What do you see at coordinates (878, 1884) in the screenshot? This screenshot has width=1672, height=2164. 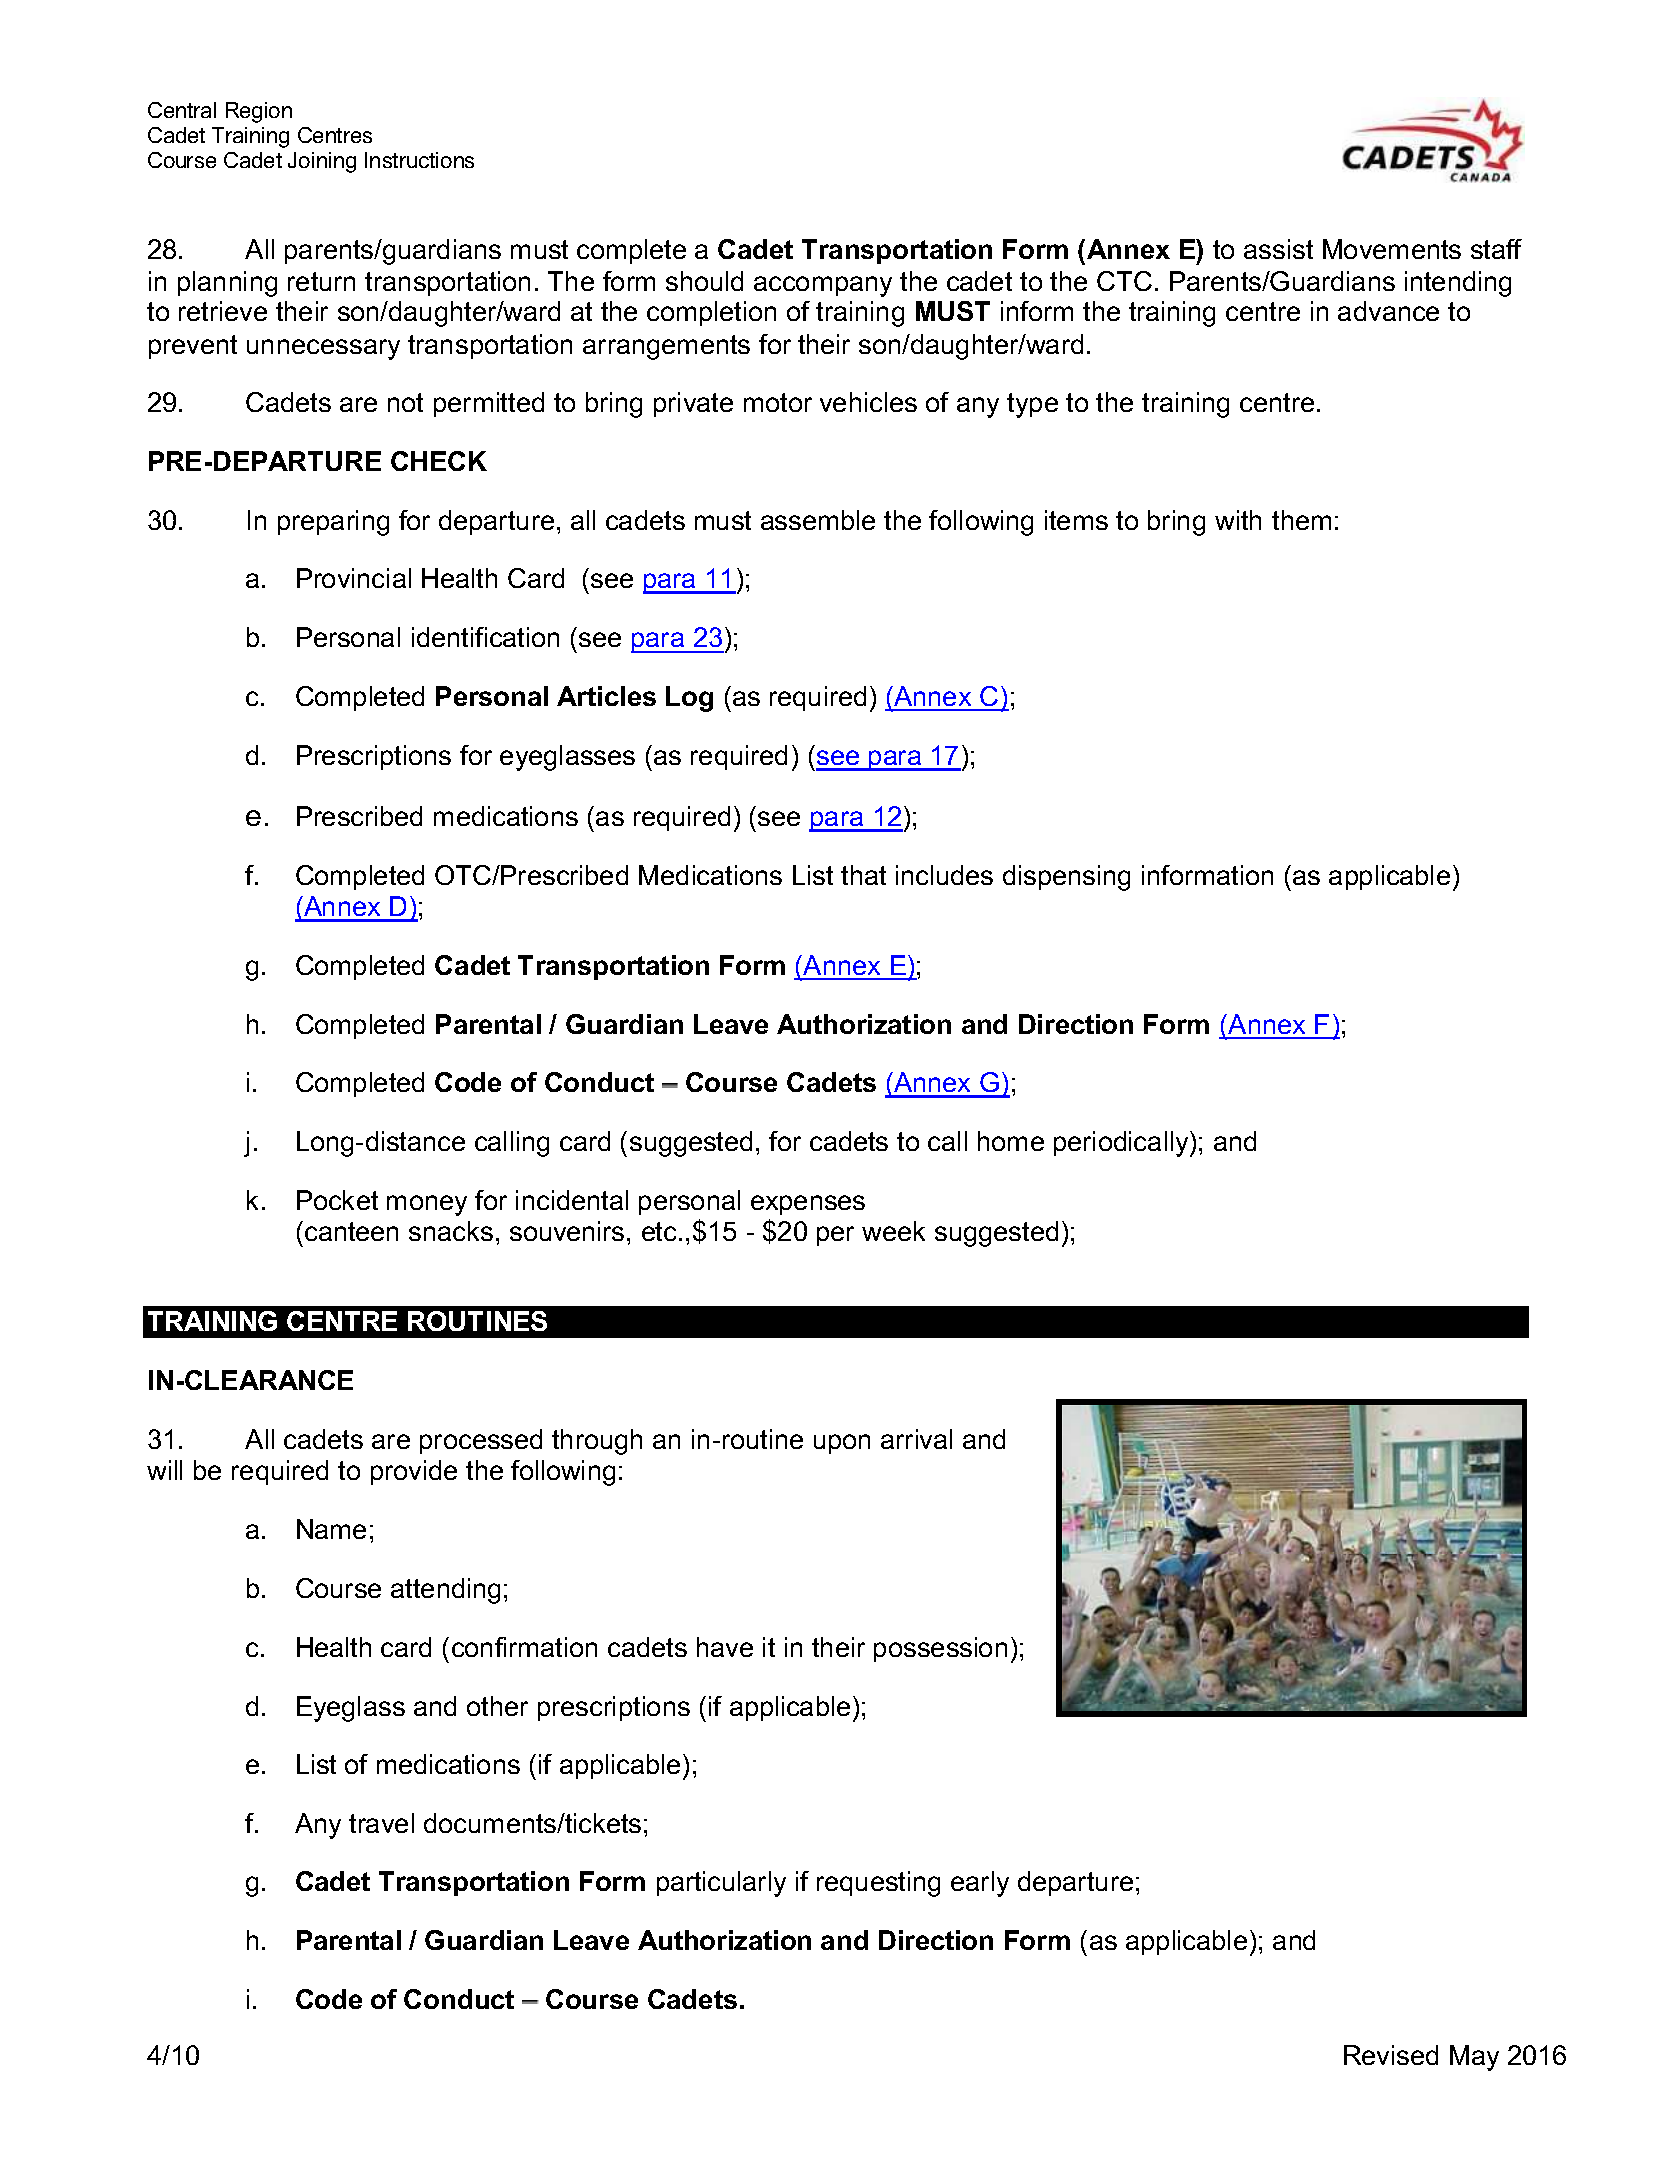 I see `requesting` at bounding box center [878, 1884].
